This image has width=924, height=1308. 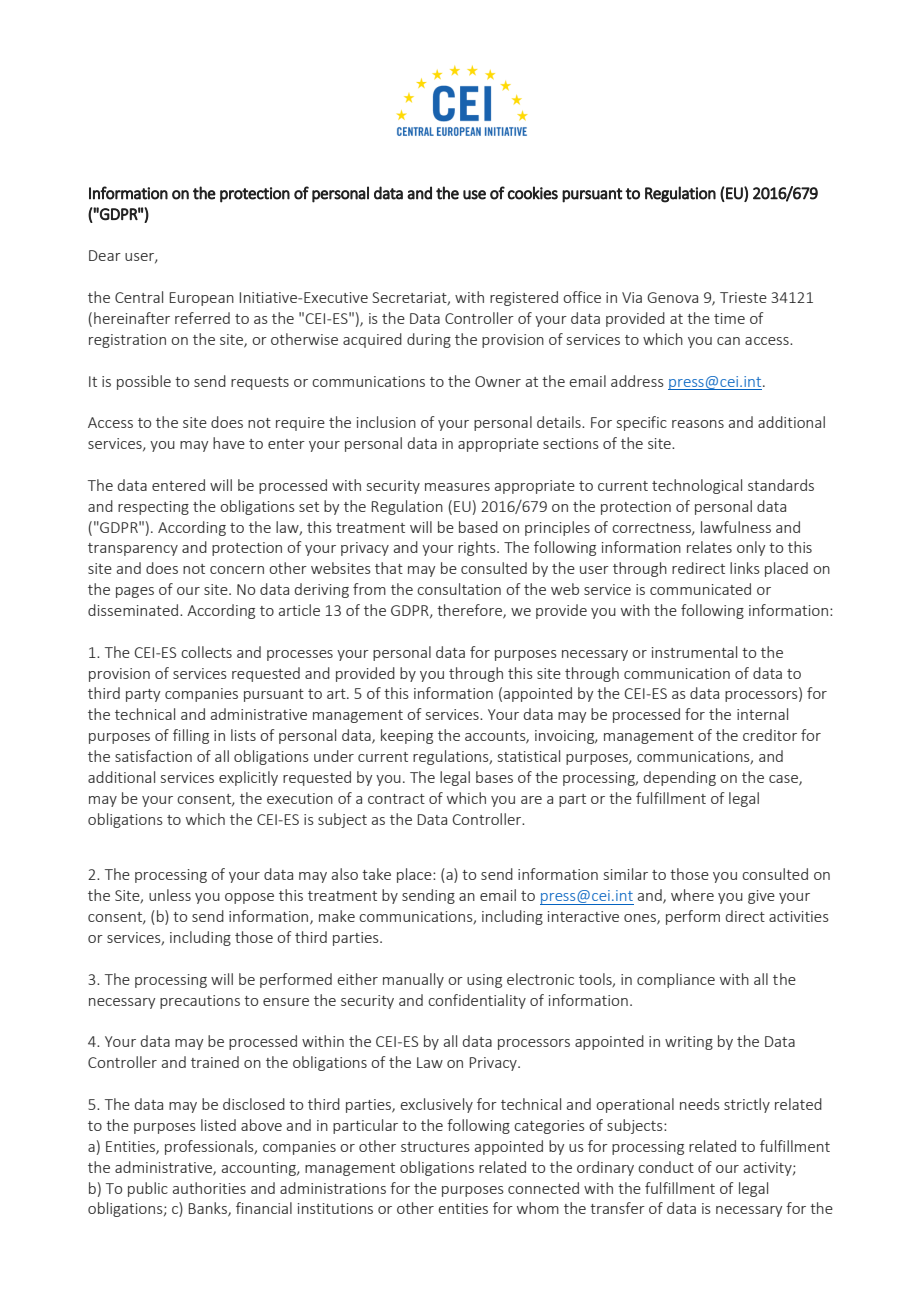 What do you see at coordinates (697, 486) in the image?
I see `technological` at bounding box center [697, 486].
